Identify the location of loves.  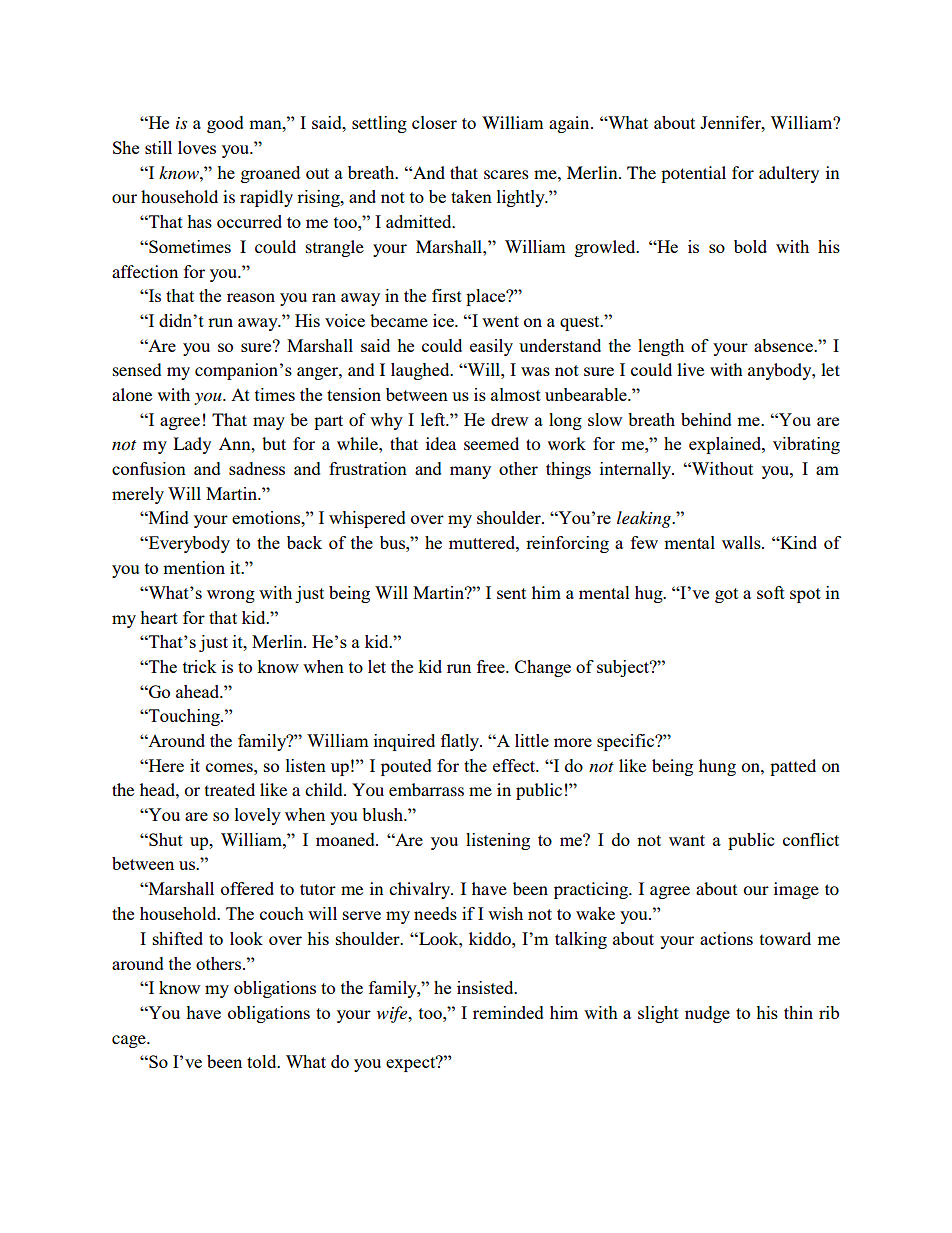
(197, 147).
